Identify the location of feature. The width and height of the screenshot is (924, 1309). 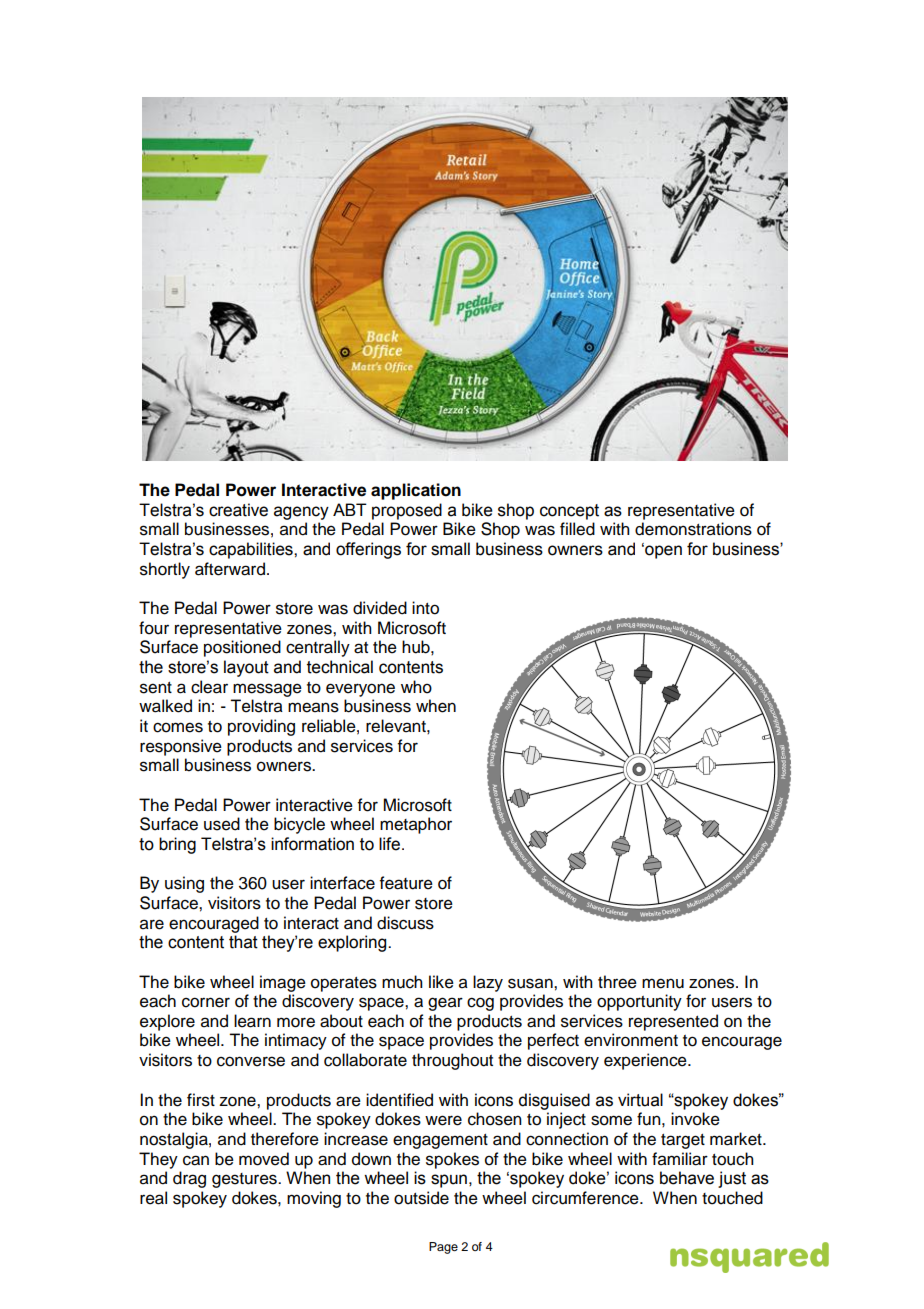
(406, 883).
